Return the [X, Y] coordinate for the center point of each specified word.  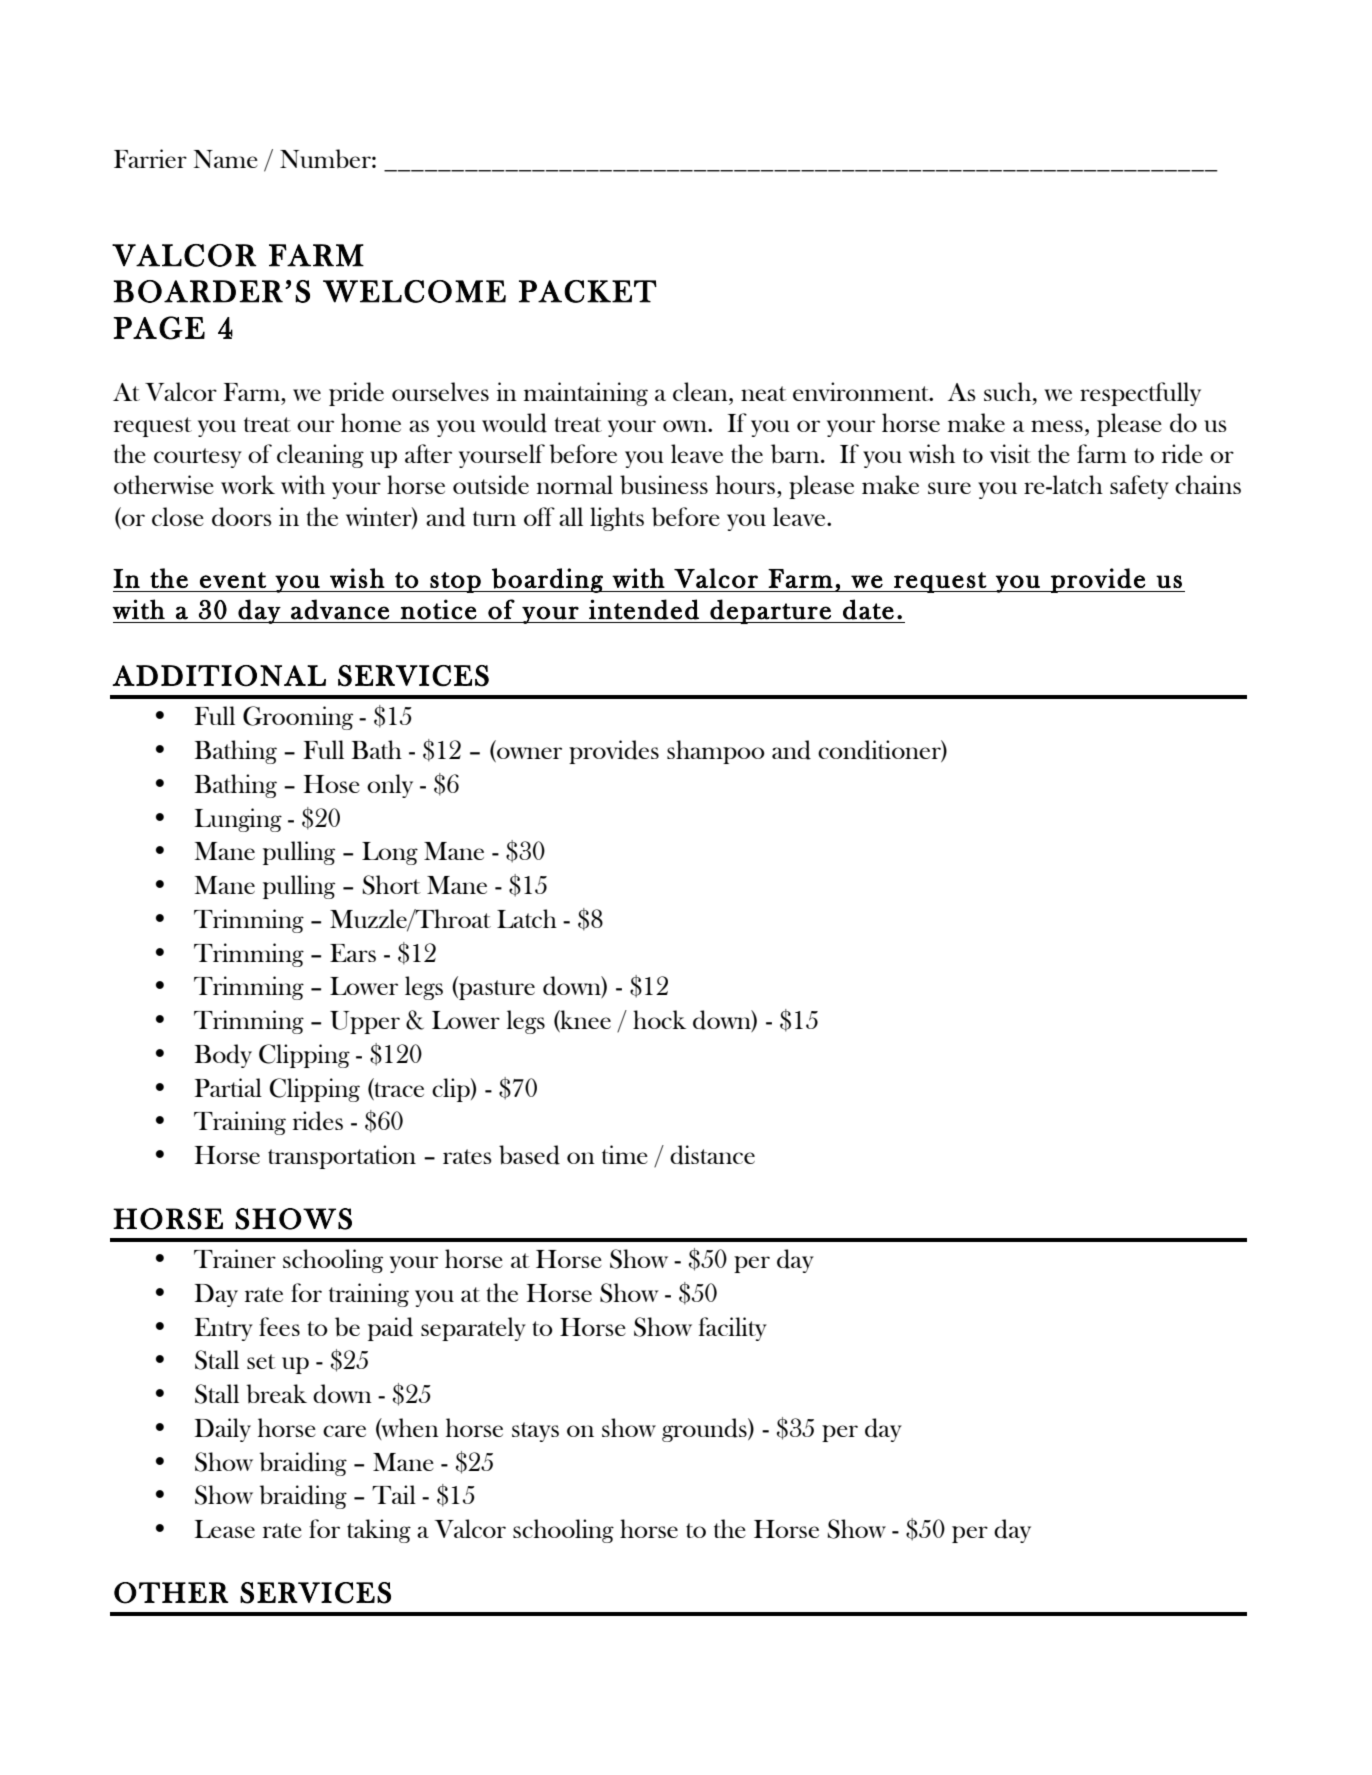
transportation [342, 1157]
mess [1057, 426]
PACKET [588, 291]
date [868, 609]
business [664, 485]
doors [242, 517]
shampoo [716, 752]
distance [712, 1155]
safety [1139, 487]
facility [733, 1329]
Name [226, 159]
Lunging [238, 820]
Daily [223, 1430]
